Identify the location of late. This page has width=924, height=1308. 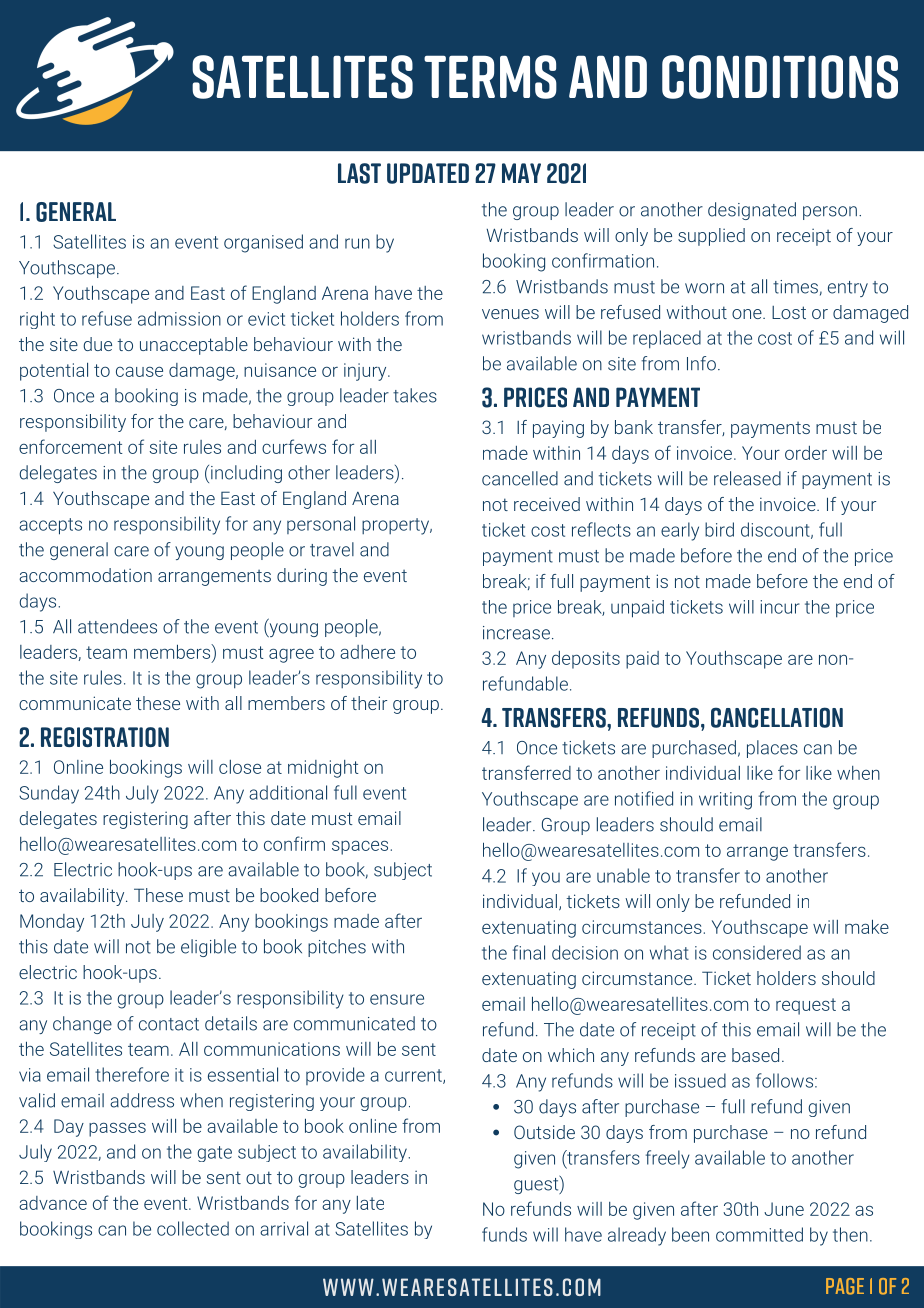
(370, 1203).
